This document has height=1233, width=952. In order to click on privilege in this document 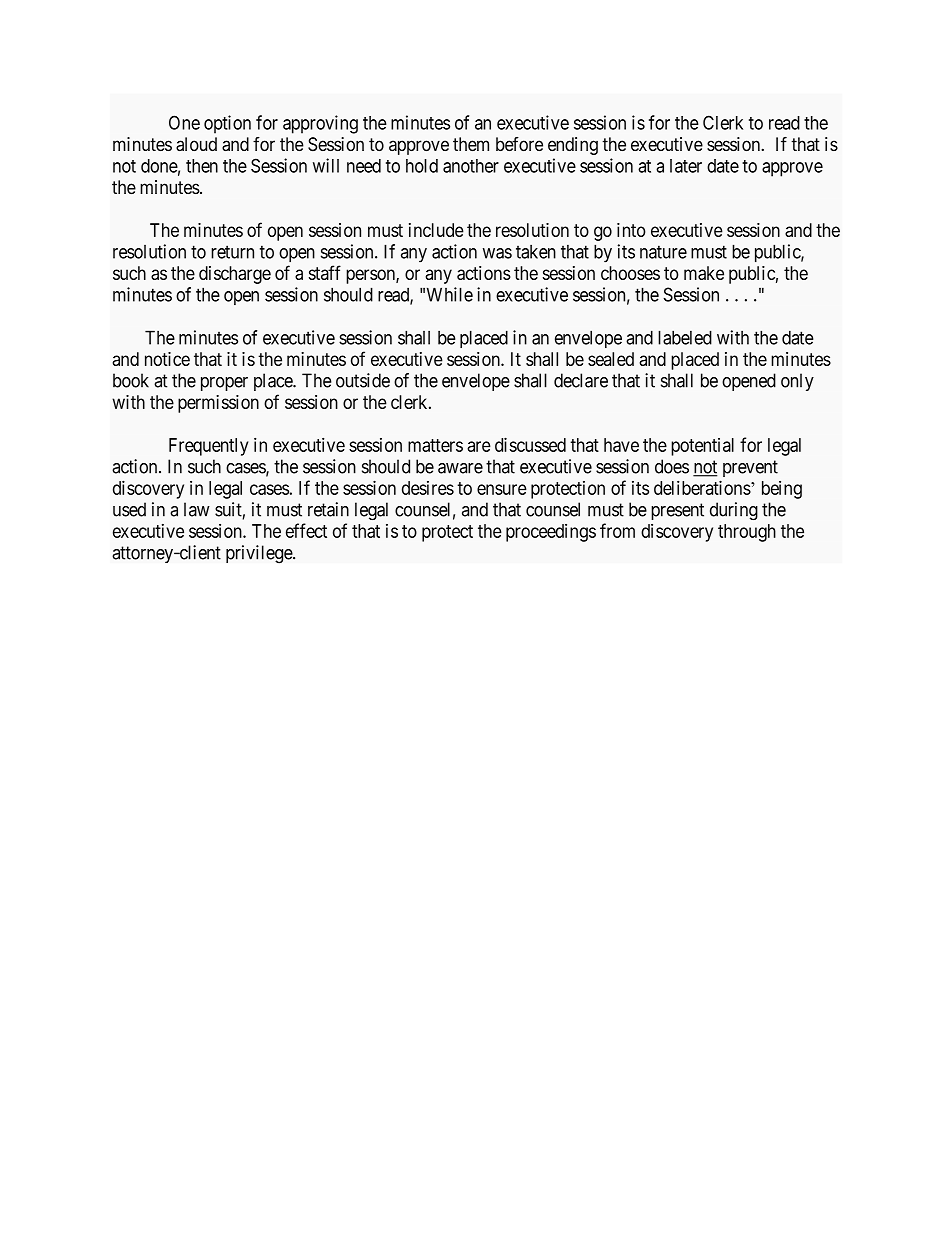, I will do `click(260, 554)`.
